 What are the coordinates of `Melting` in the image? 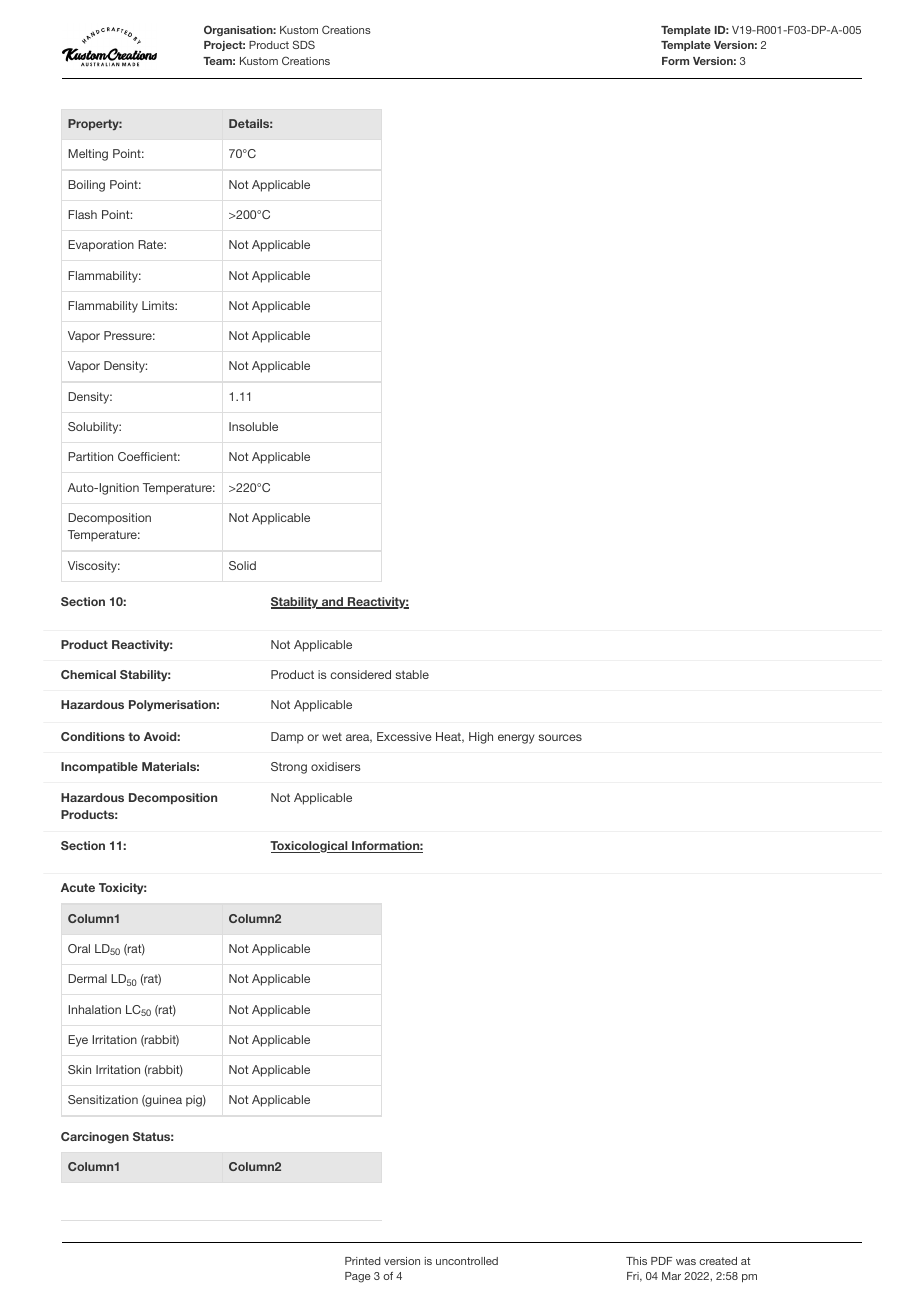 It's located at (88, 155).
